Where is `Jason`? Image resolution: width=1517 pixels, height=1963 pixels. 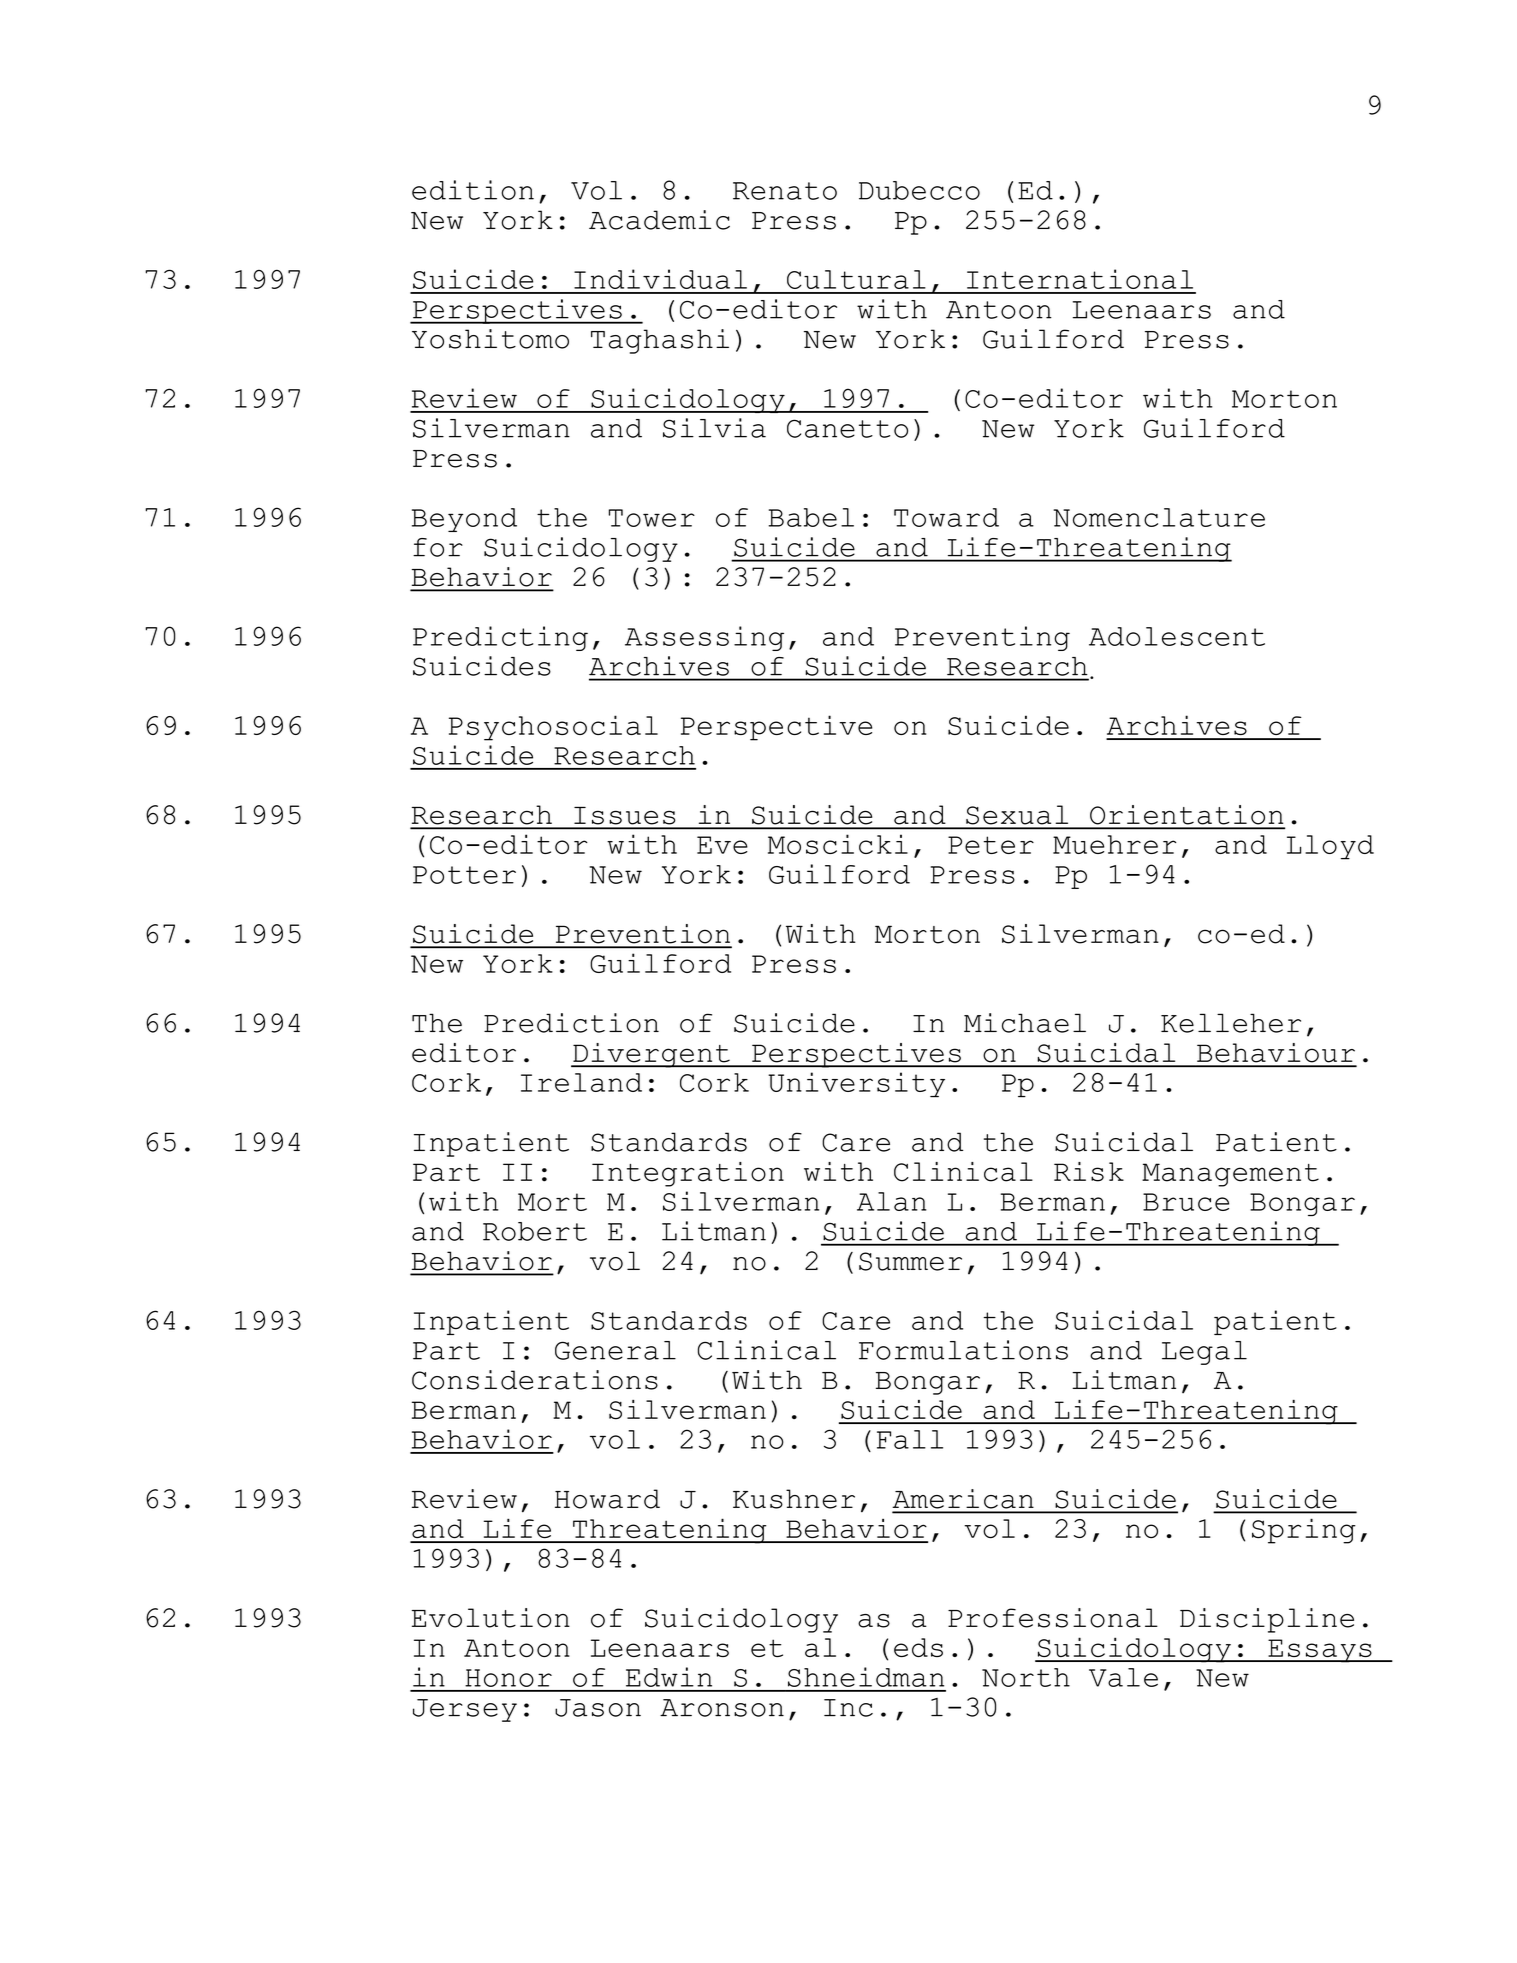 Jason is located at coordinates (598, 1708).
